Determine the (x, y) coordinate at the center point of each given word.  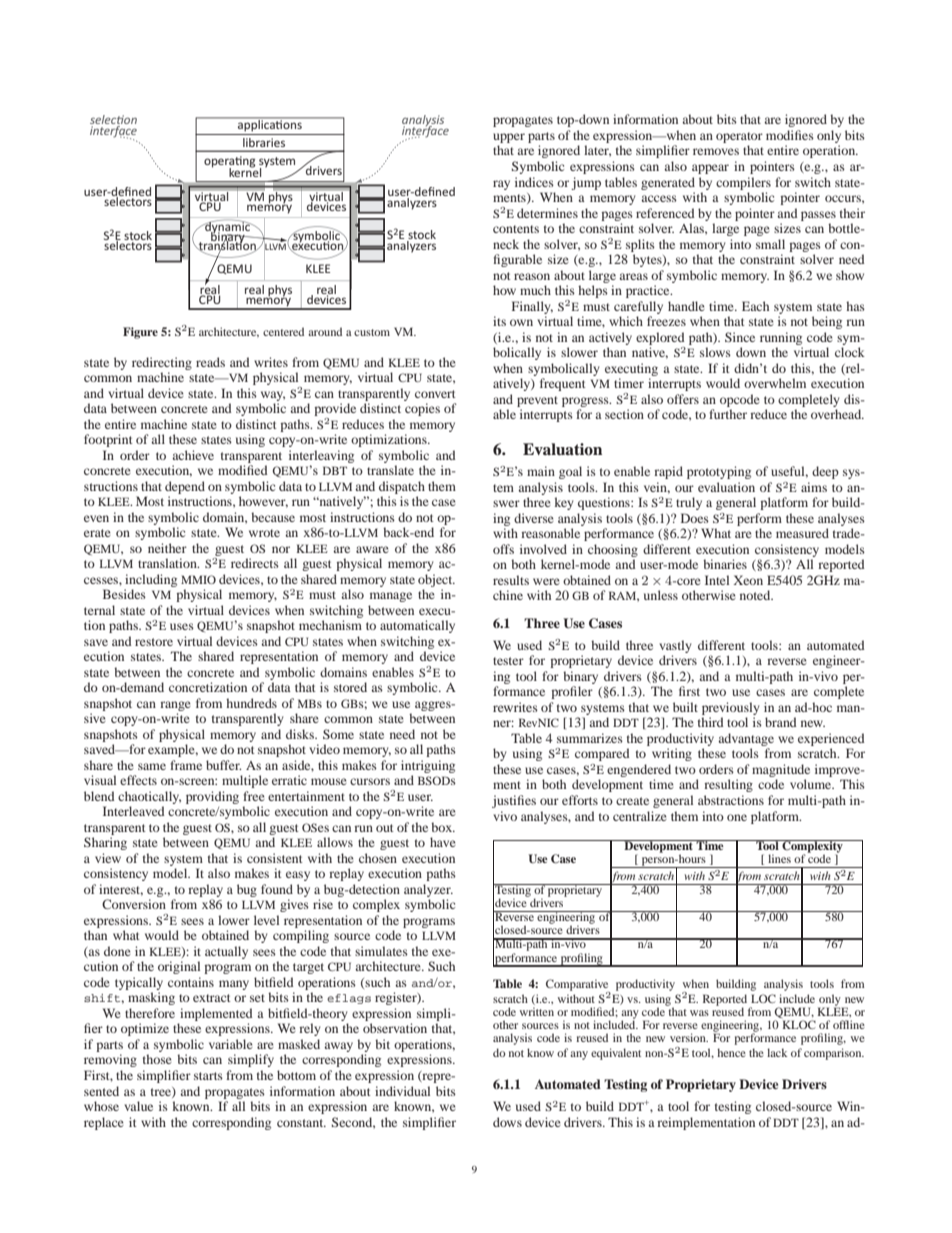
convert (435, 394)
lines (779, 858)
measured (802, 533)
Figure (140, 333)
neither (167, 548)
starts (208, 1076)
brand (781, 722)
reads (210, 362)
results (511, 580)
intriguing (428, 766)
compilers (743, 183)
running (781, 338)
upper (509, 138)
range (175, 706)
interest (121, 890)
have (443, 842)
